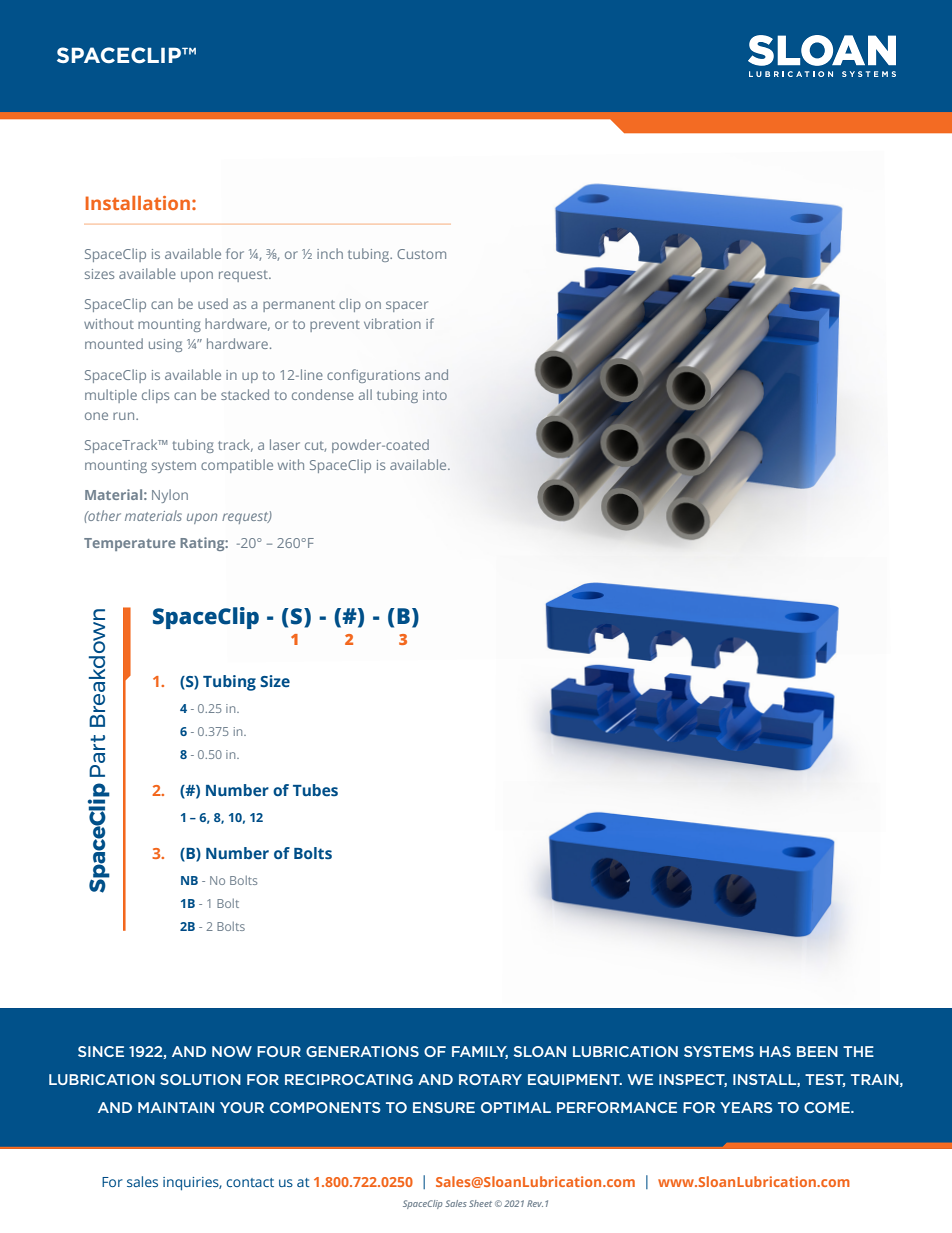 This screenshot has height=1233, width=952. I want to click on Custom, so click(421, 254).
